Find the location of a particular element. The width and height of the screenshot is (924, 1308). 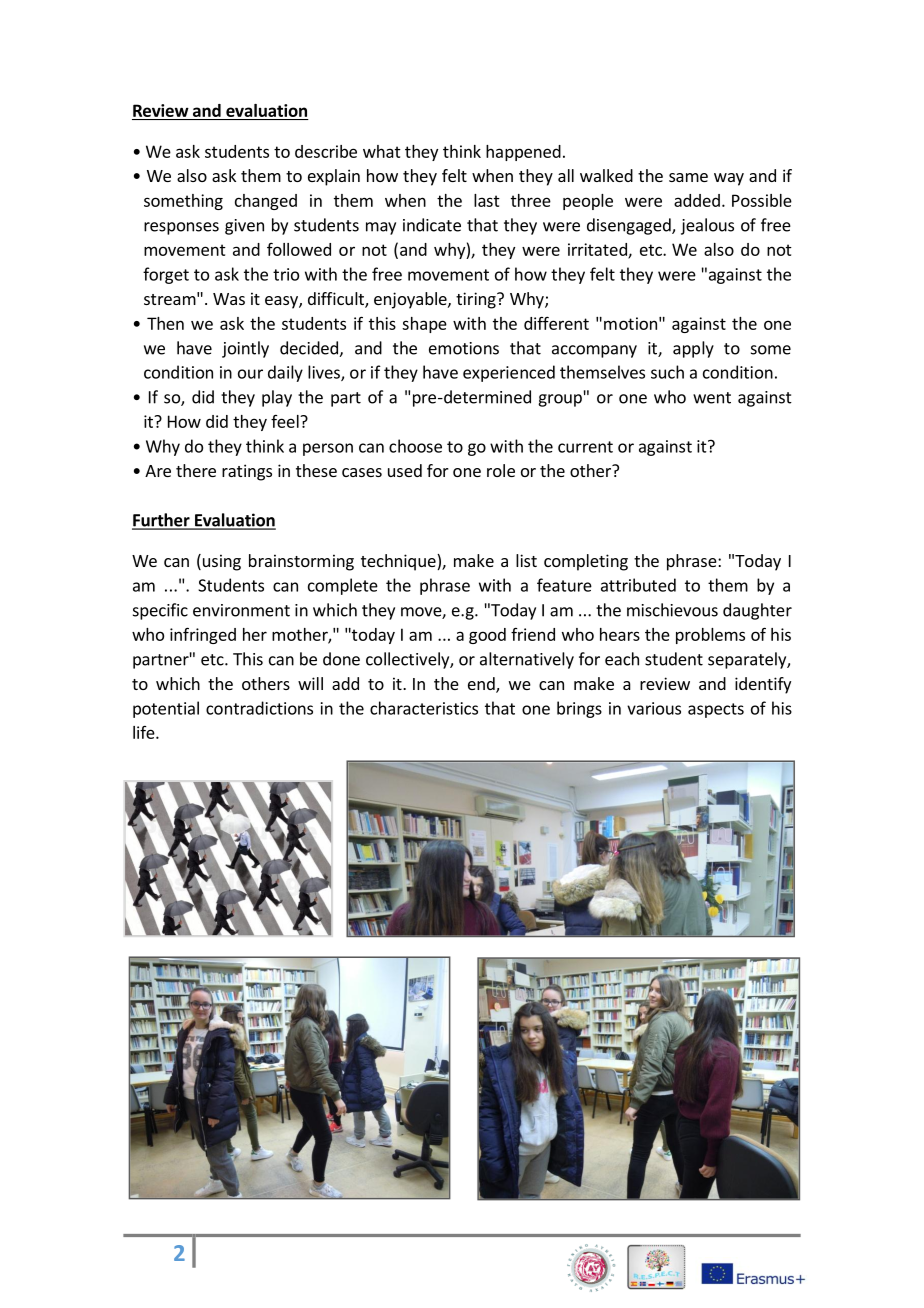

current is located at coordinates (585, 447).
